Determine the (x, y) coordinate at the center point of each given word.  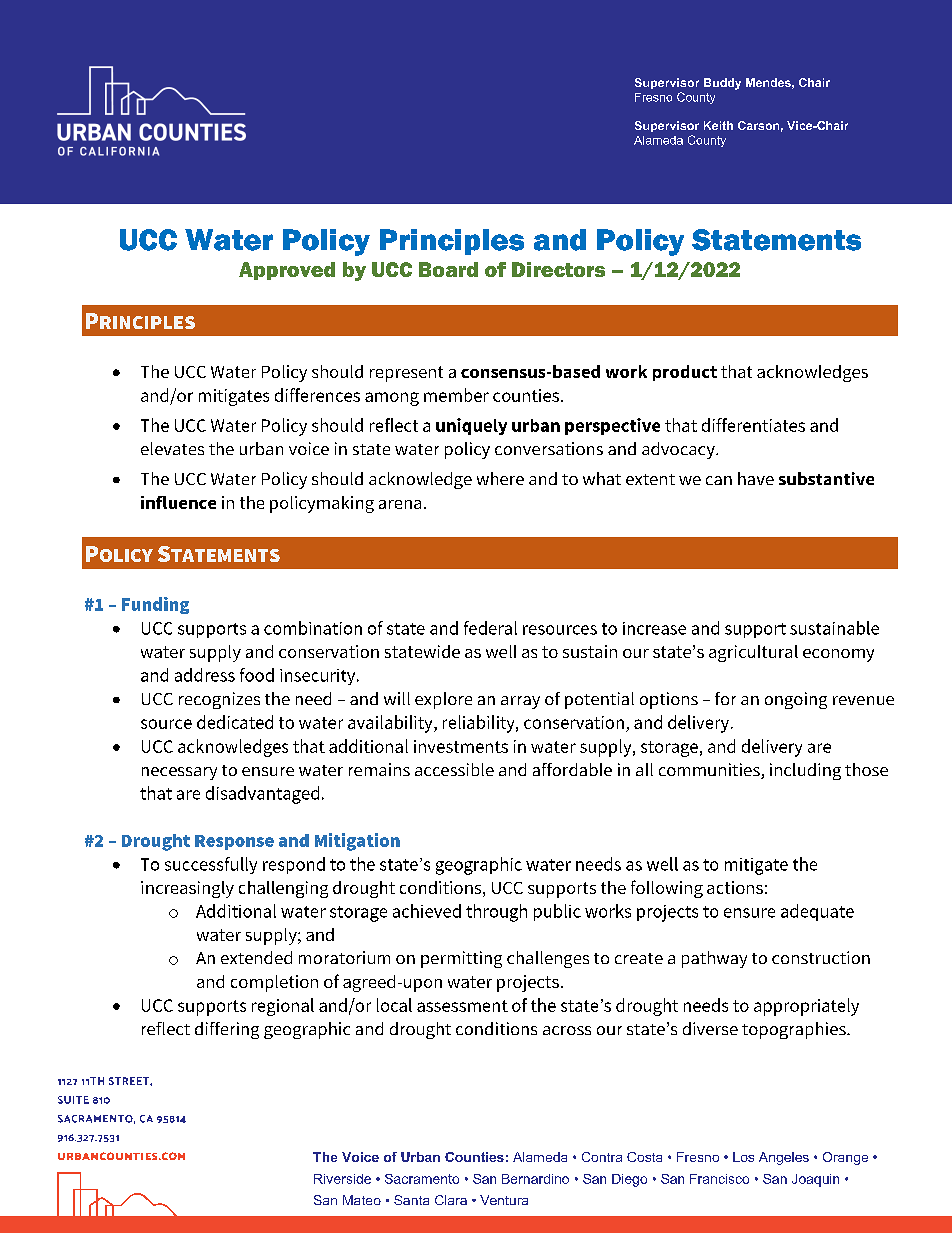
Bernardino (535, 1179)
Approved (287, 271)
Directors (558, 269)
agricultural (753, 653)
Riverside (342, 1179)
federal (490, 628)
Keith (718, 125)
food (257, 675)
